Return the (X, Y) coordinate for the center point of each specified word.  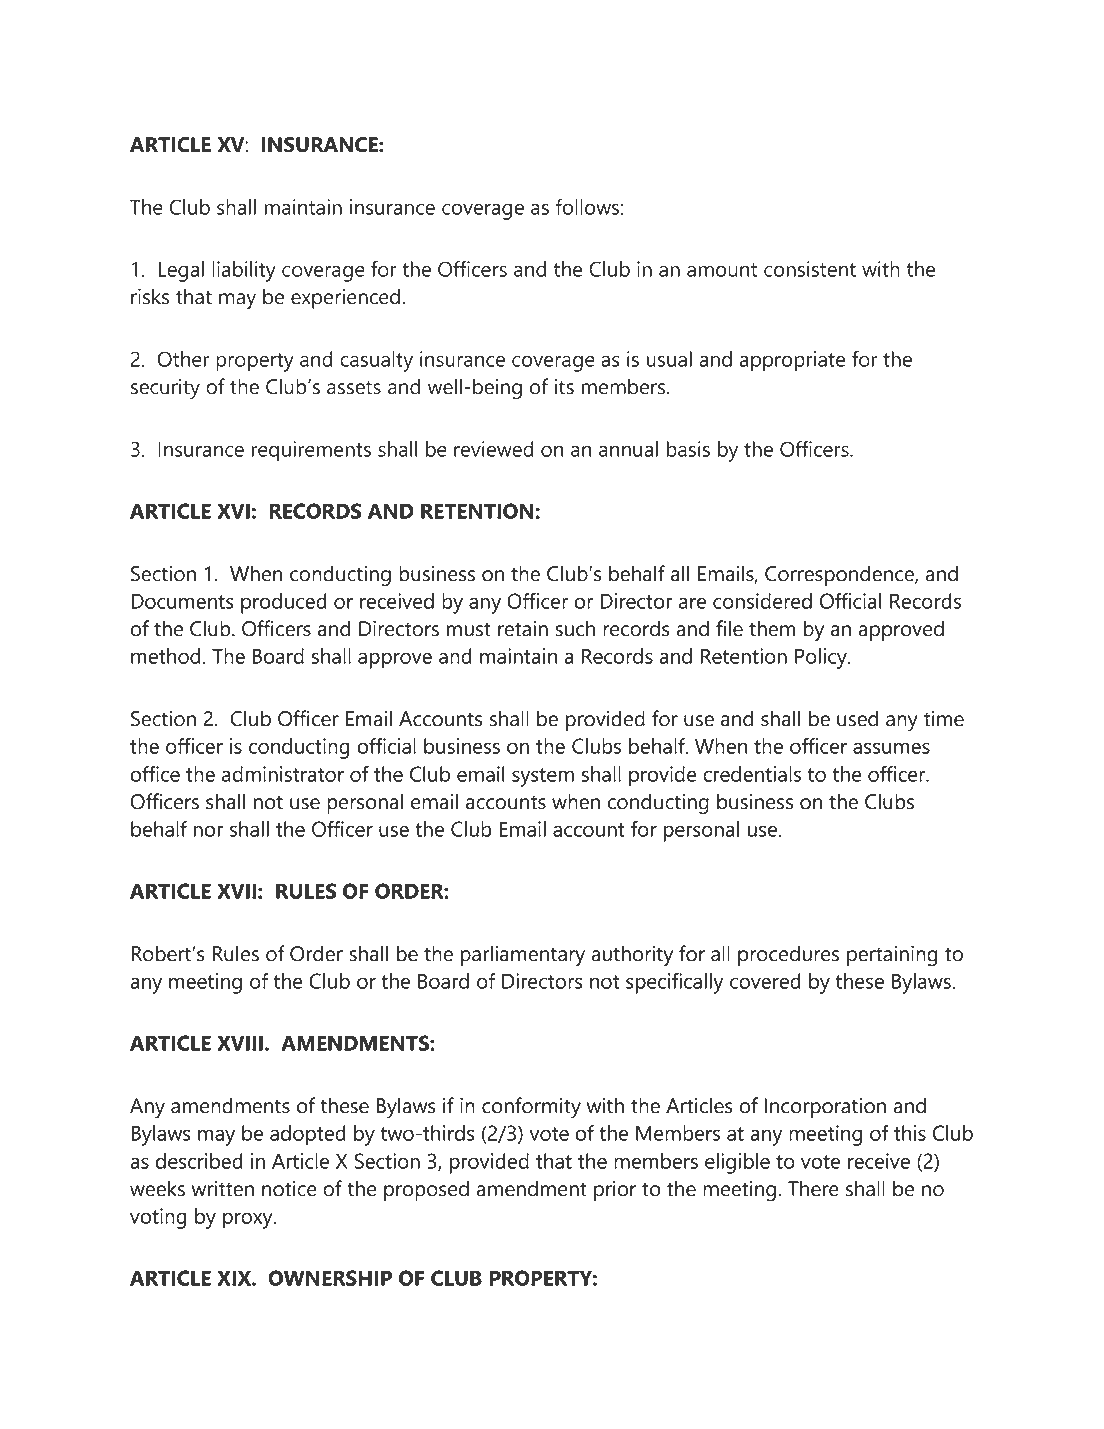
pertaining (892, 955)
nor (208, 831)
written (222, 1189)
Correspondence (840, 575)
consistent (810, 269)
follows (587, 207)
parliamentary (522, 955)
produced (284, 603)
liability (244, 271)
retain (523, 629)
